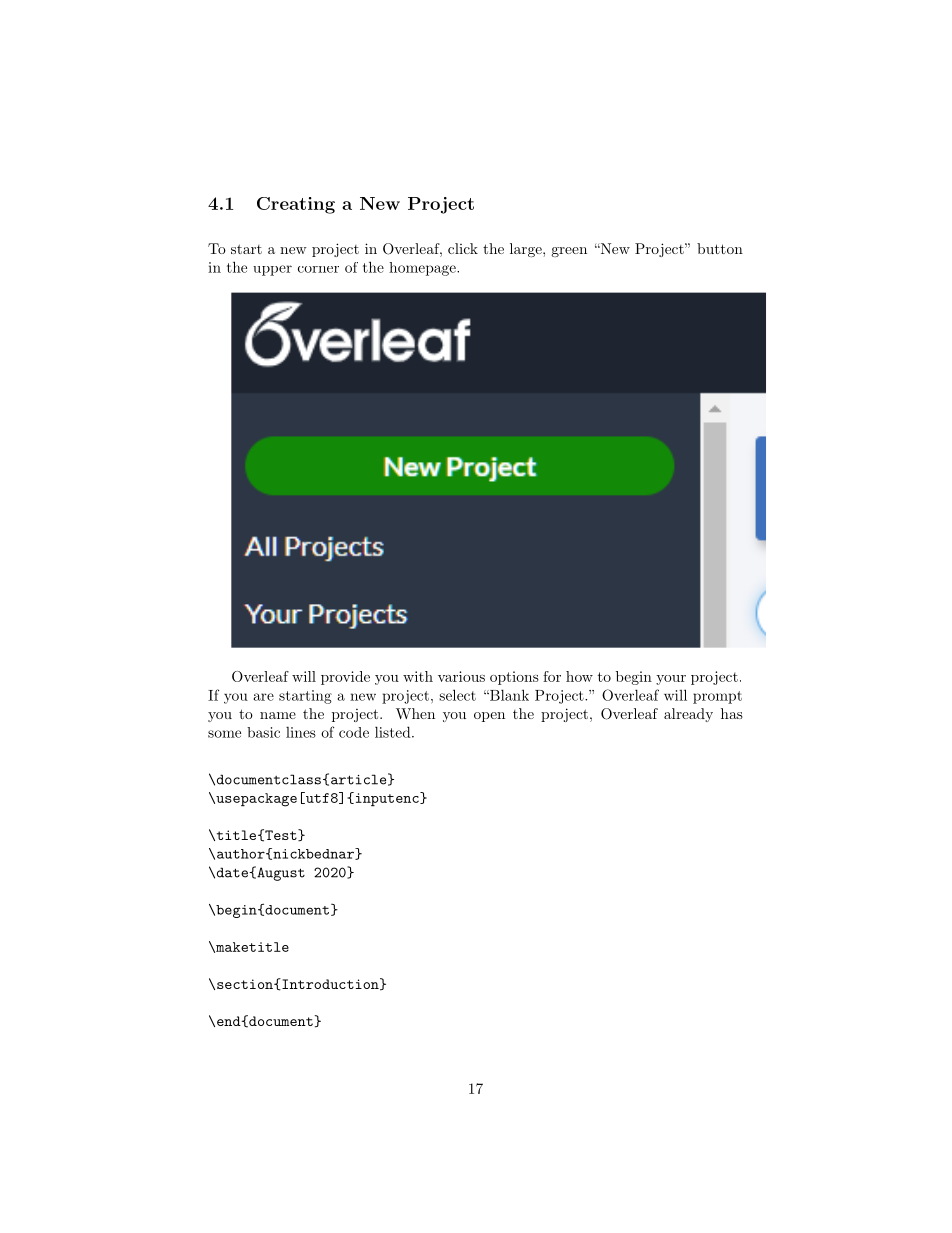  Describe the element at coordinates (569, 252) in the image. I see `green` at that location.
